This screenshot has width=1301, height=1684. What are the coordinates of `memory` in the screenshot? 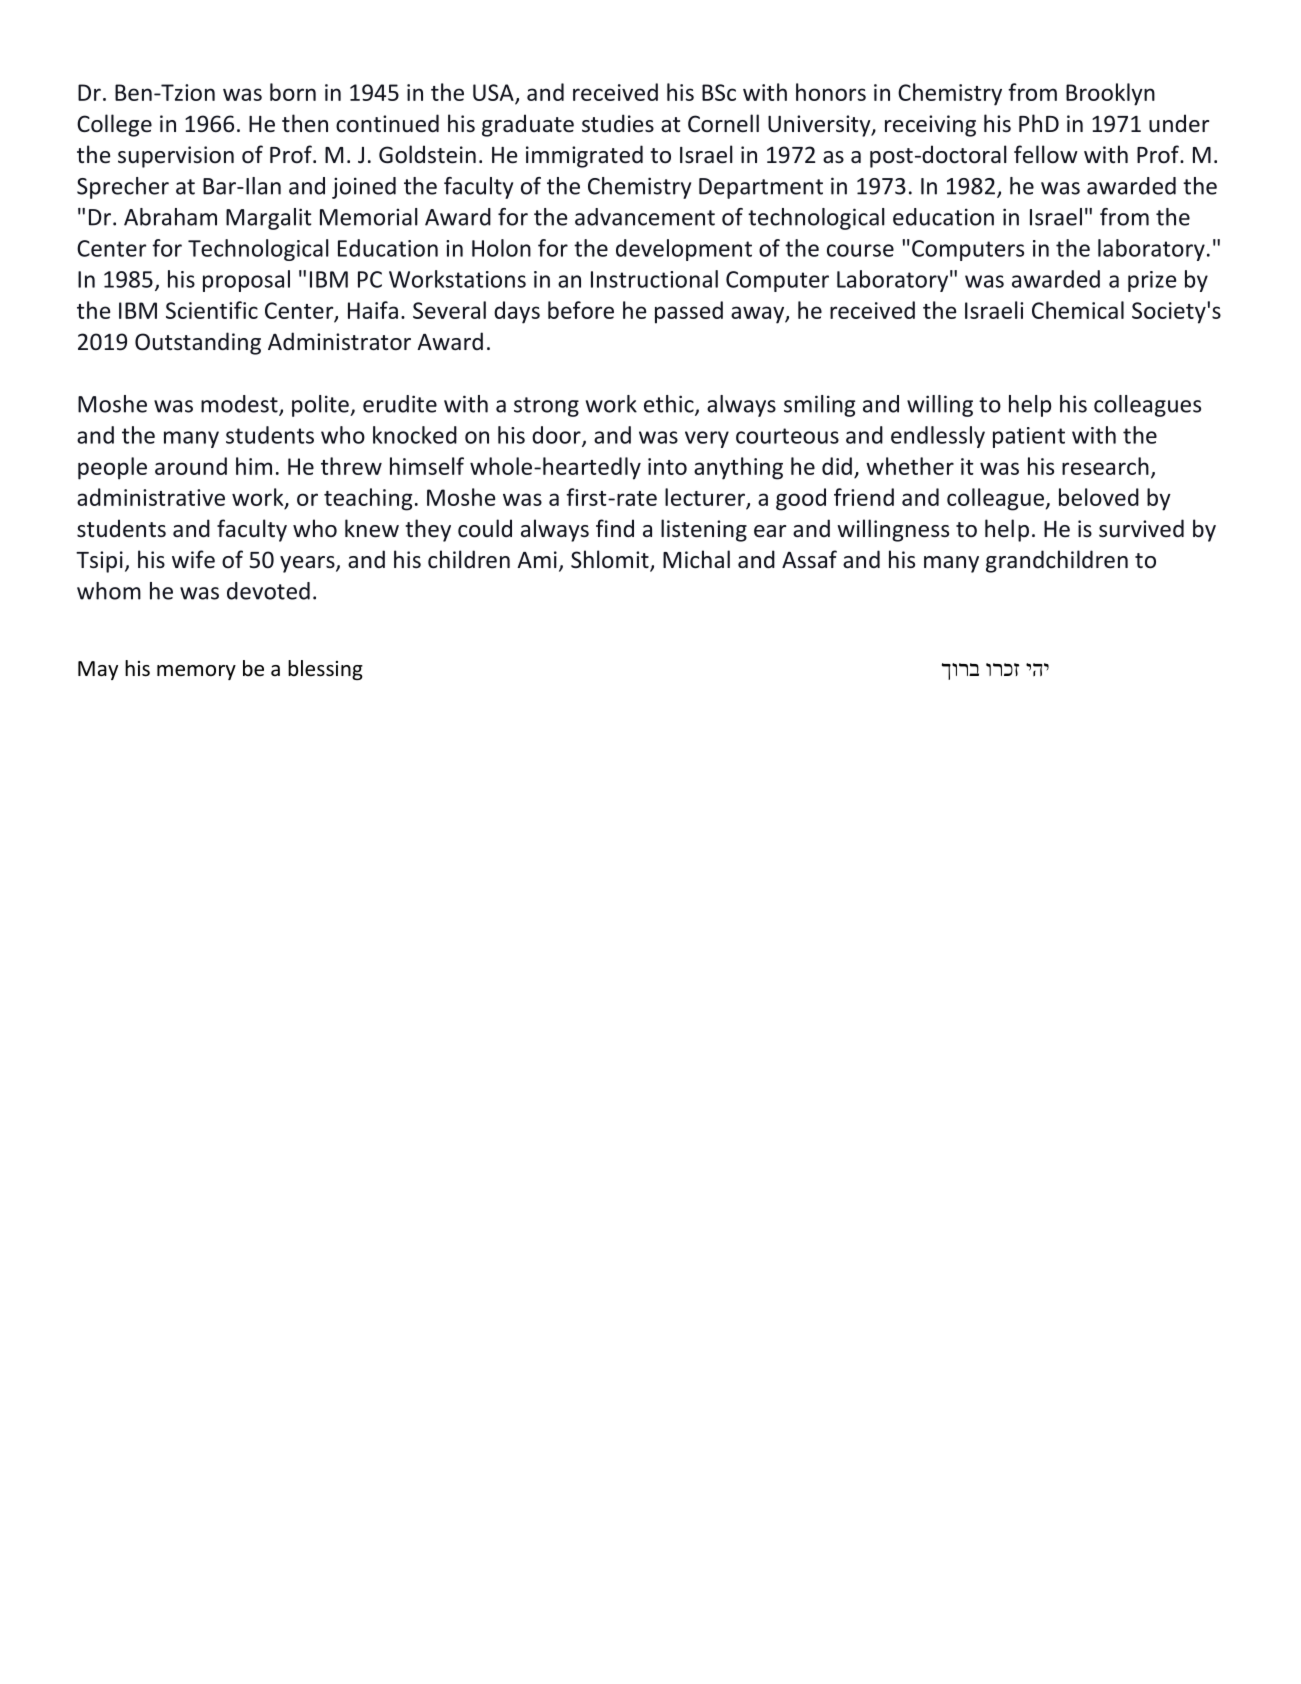 It's located at (196, 672).
